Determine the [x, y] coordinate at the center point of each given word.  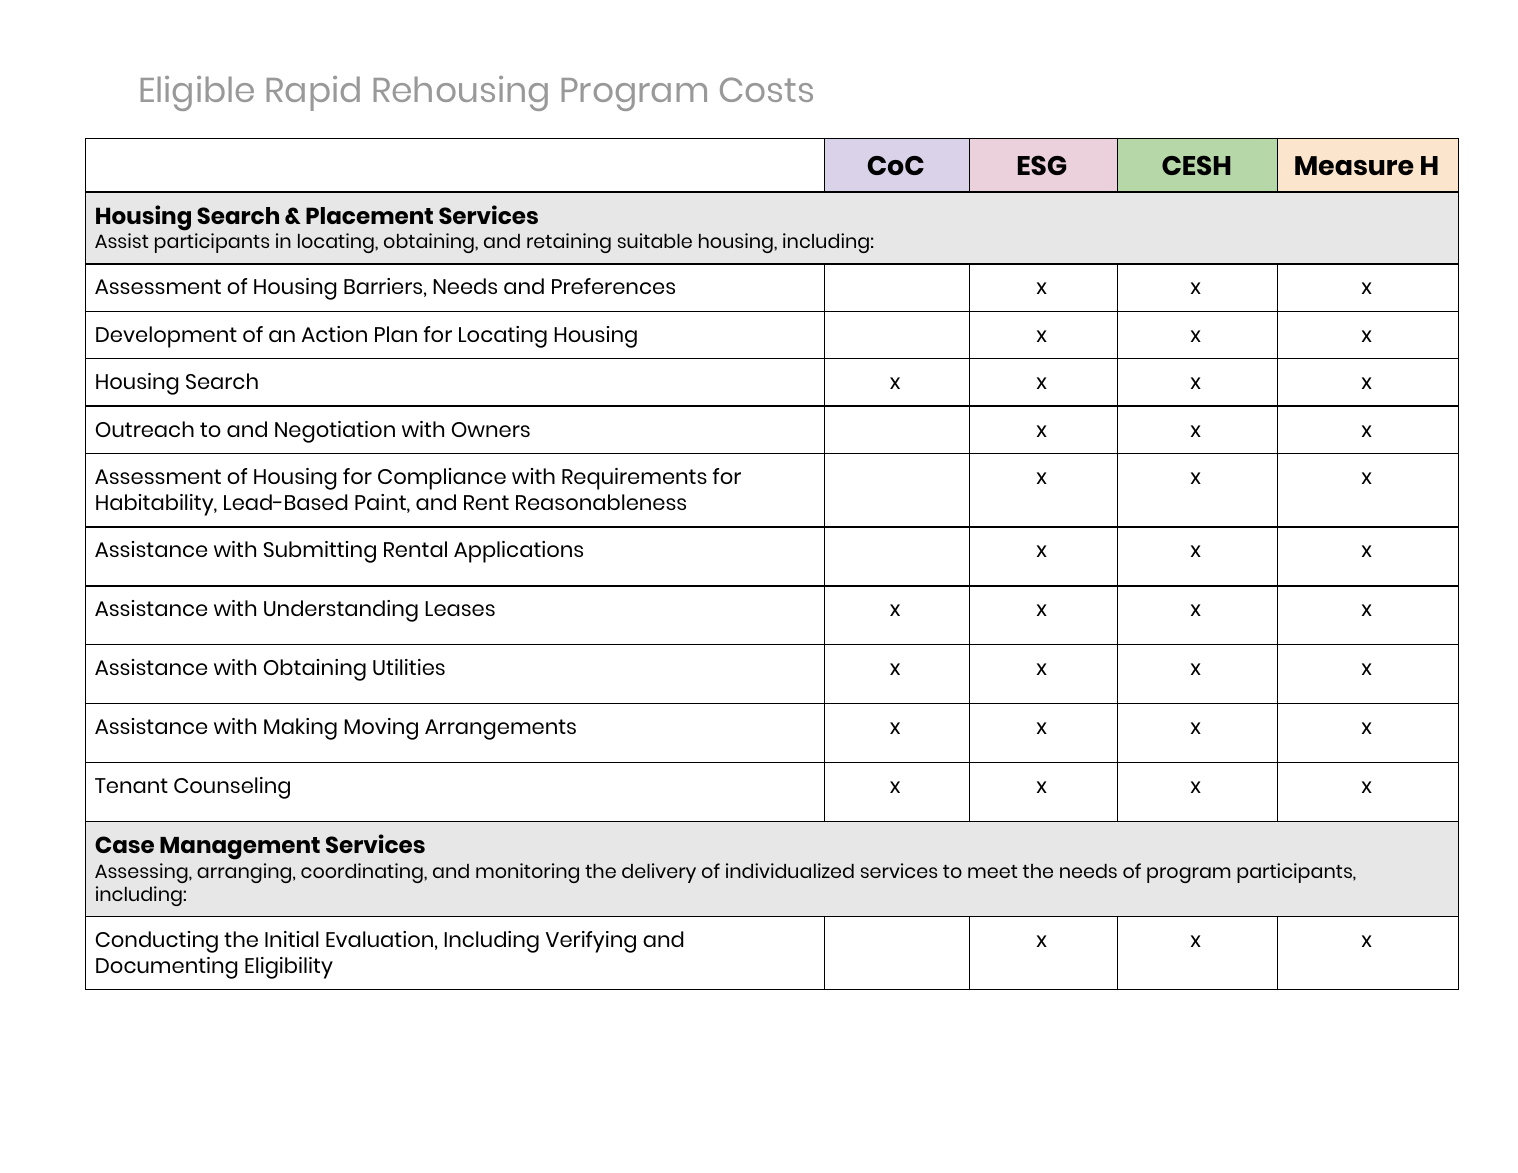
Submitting [320, 552]
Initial [292, 939]
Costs [766, 89]
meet [992, 871]
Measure [1354, 165]
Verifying [591, 942]
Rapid [313, 93]
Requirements [634, 479]
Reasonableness [601, 502]
